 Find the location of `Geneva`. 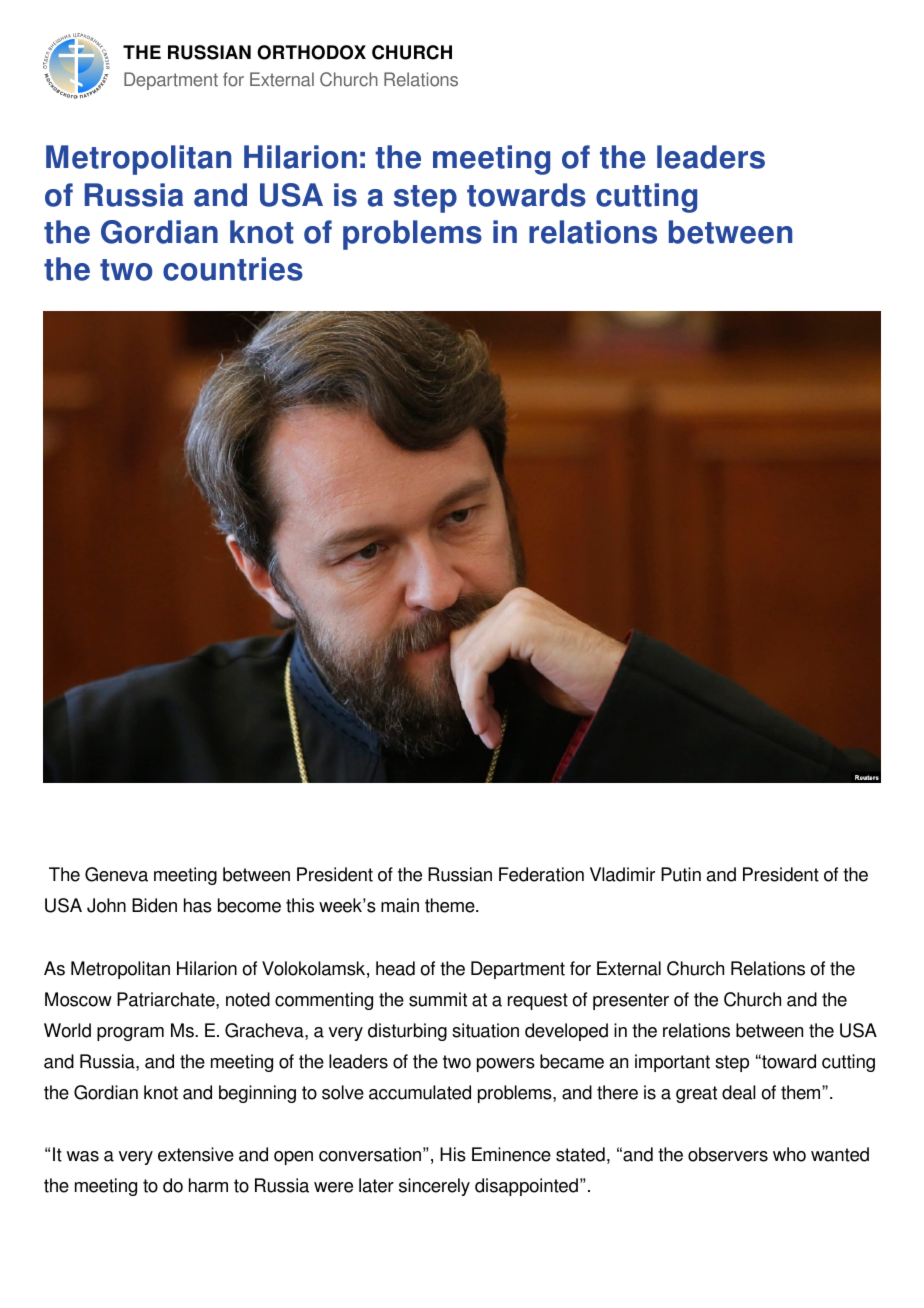

Geneva is located at coordinates (116, 874).
